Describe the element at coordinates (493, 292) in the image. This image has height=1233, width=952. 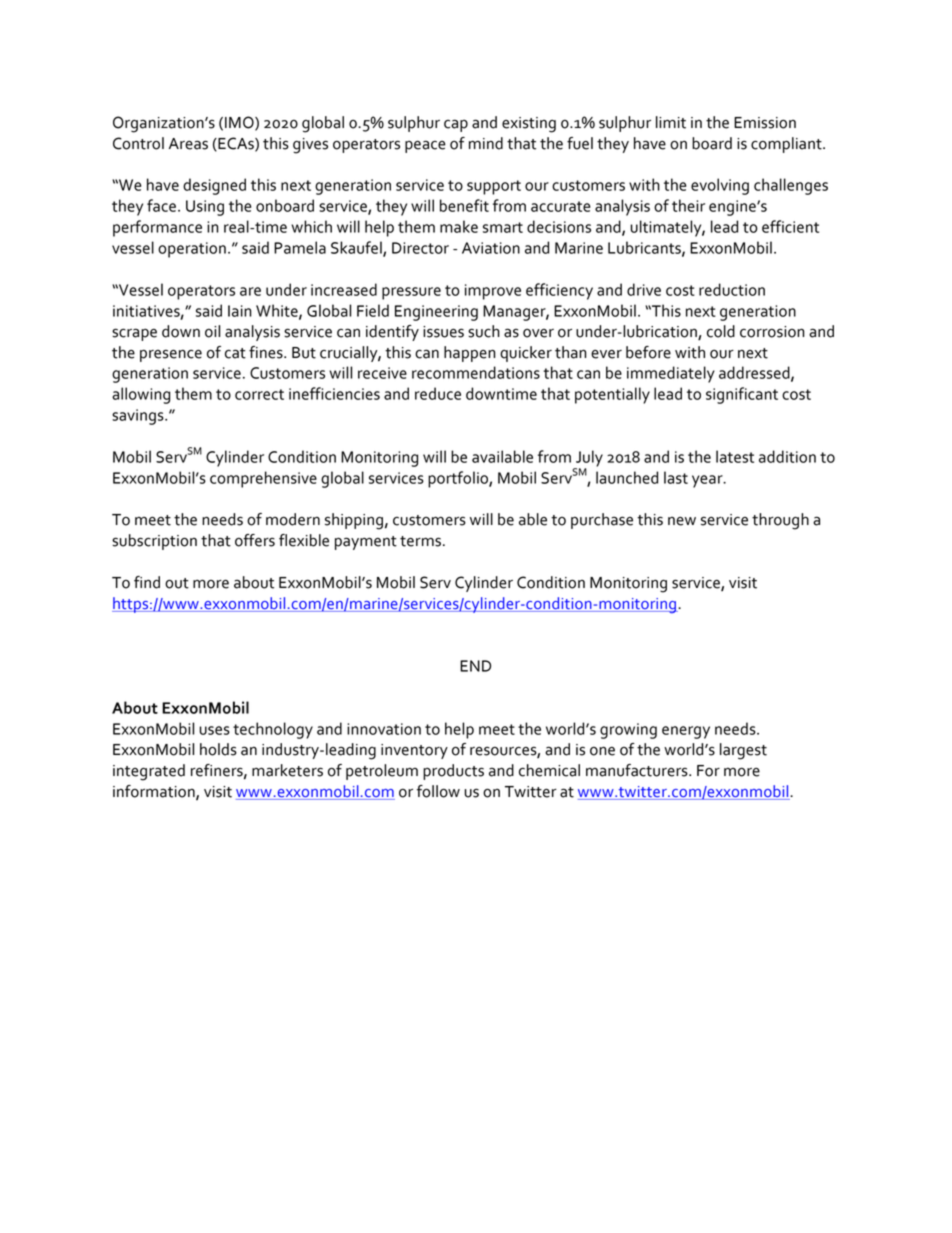
I see `improve` at that location.
